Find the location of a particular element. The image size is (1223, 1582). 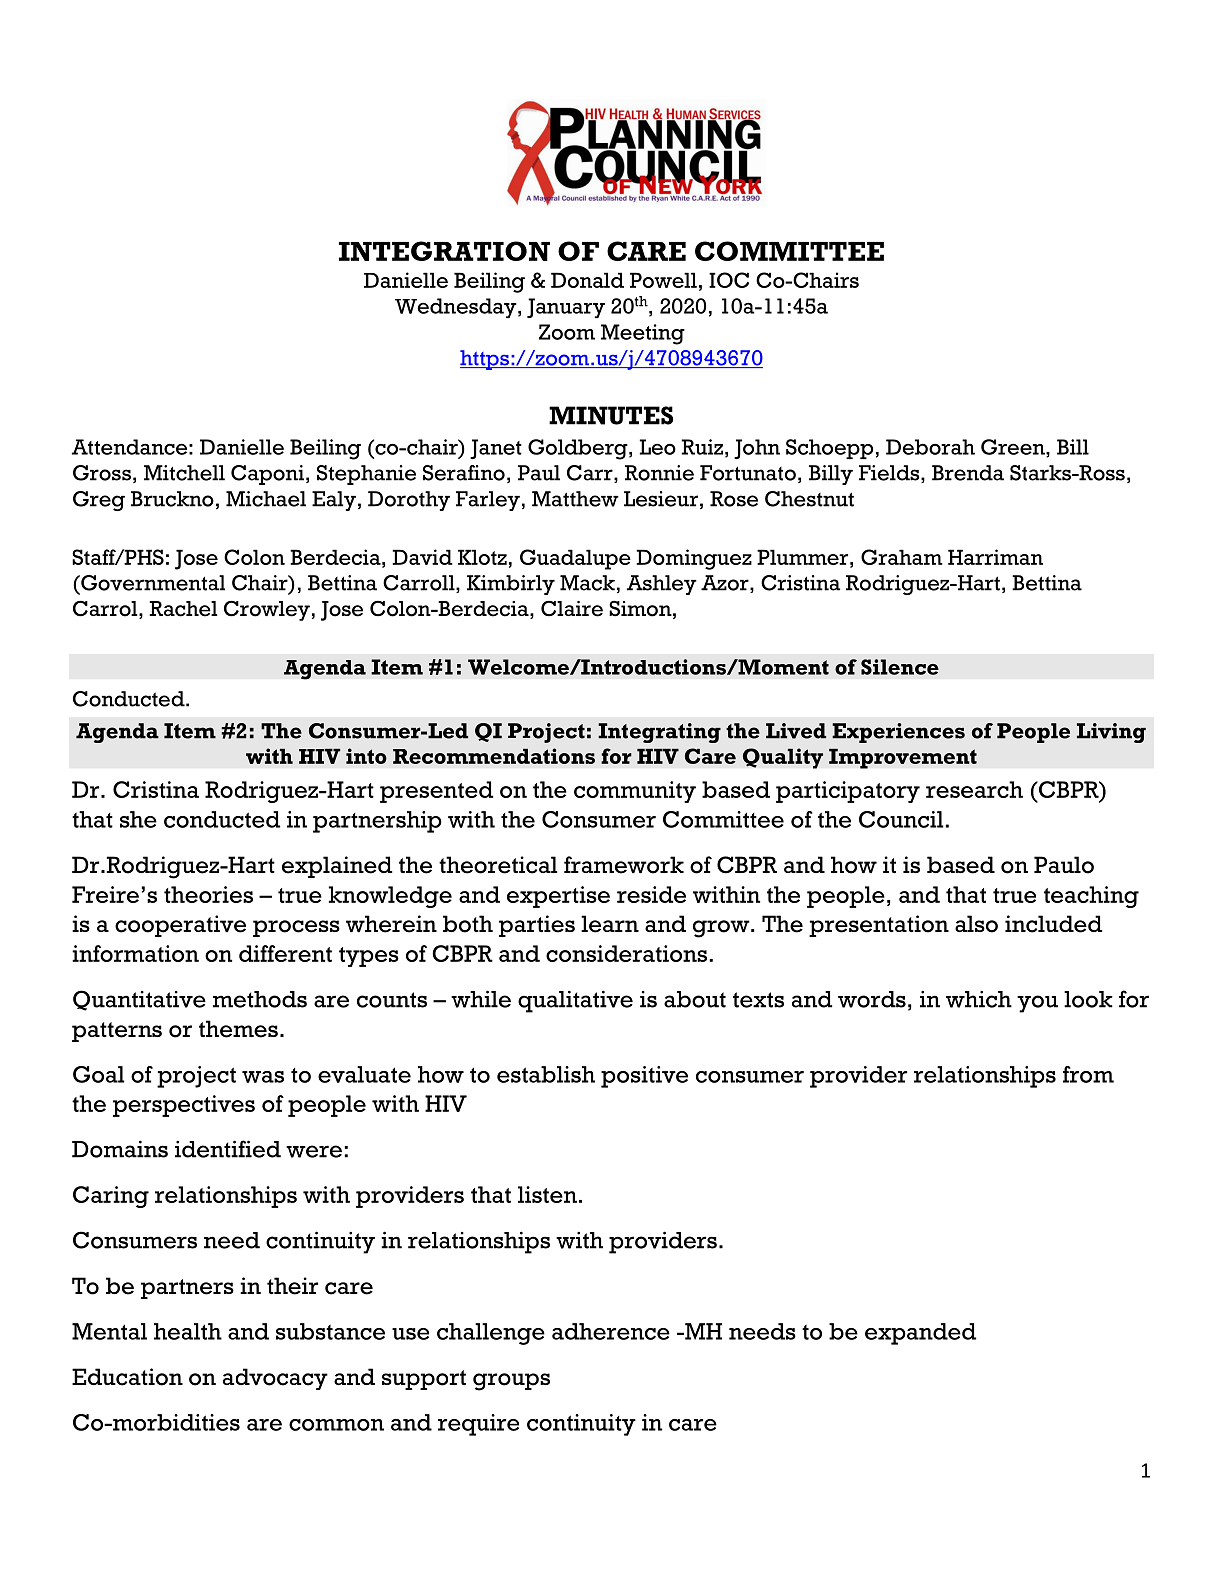

which is located at coordinates (979, 999).
